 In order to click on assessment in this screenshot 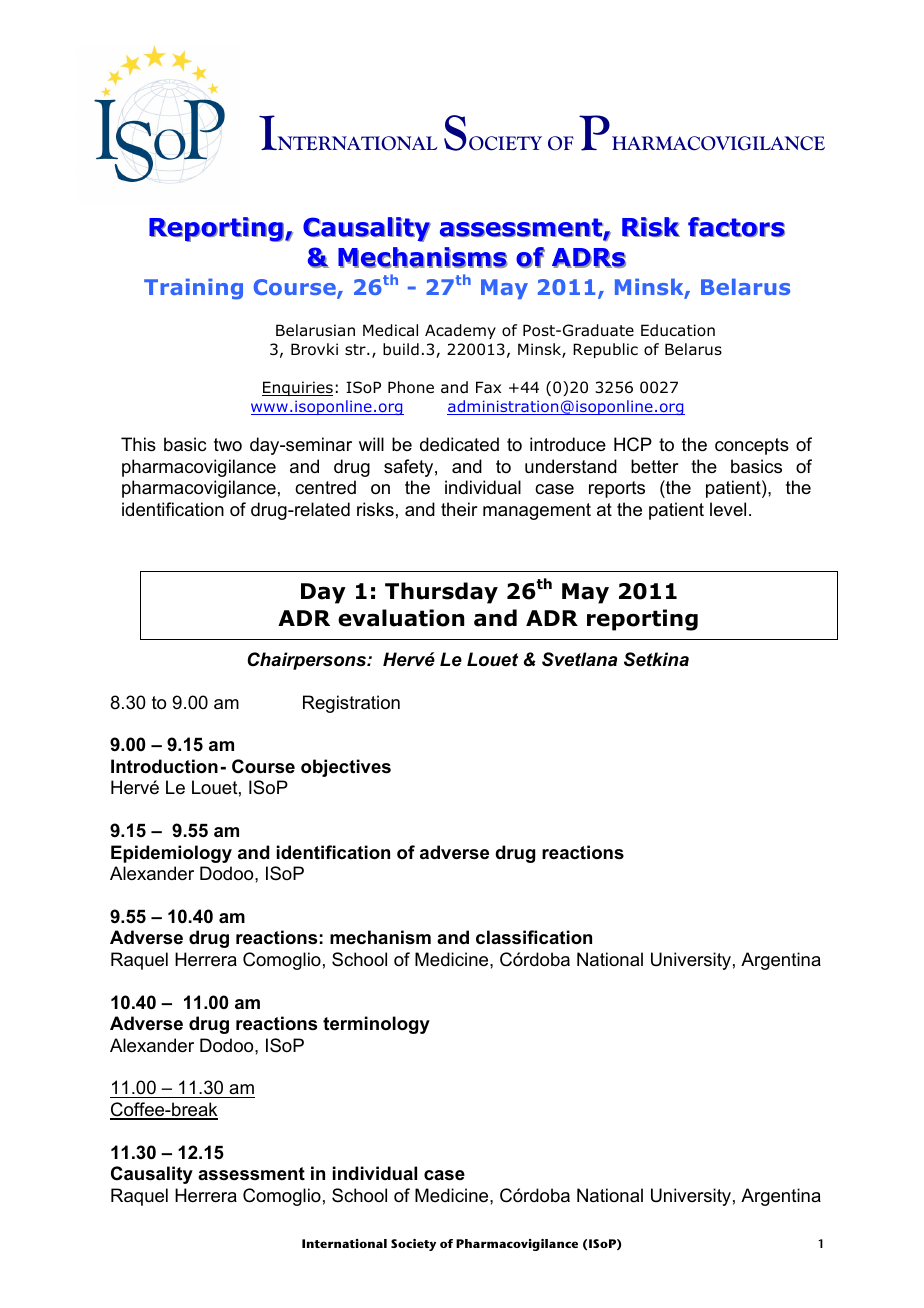, I will do `click(251, 1174)`.
